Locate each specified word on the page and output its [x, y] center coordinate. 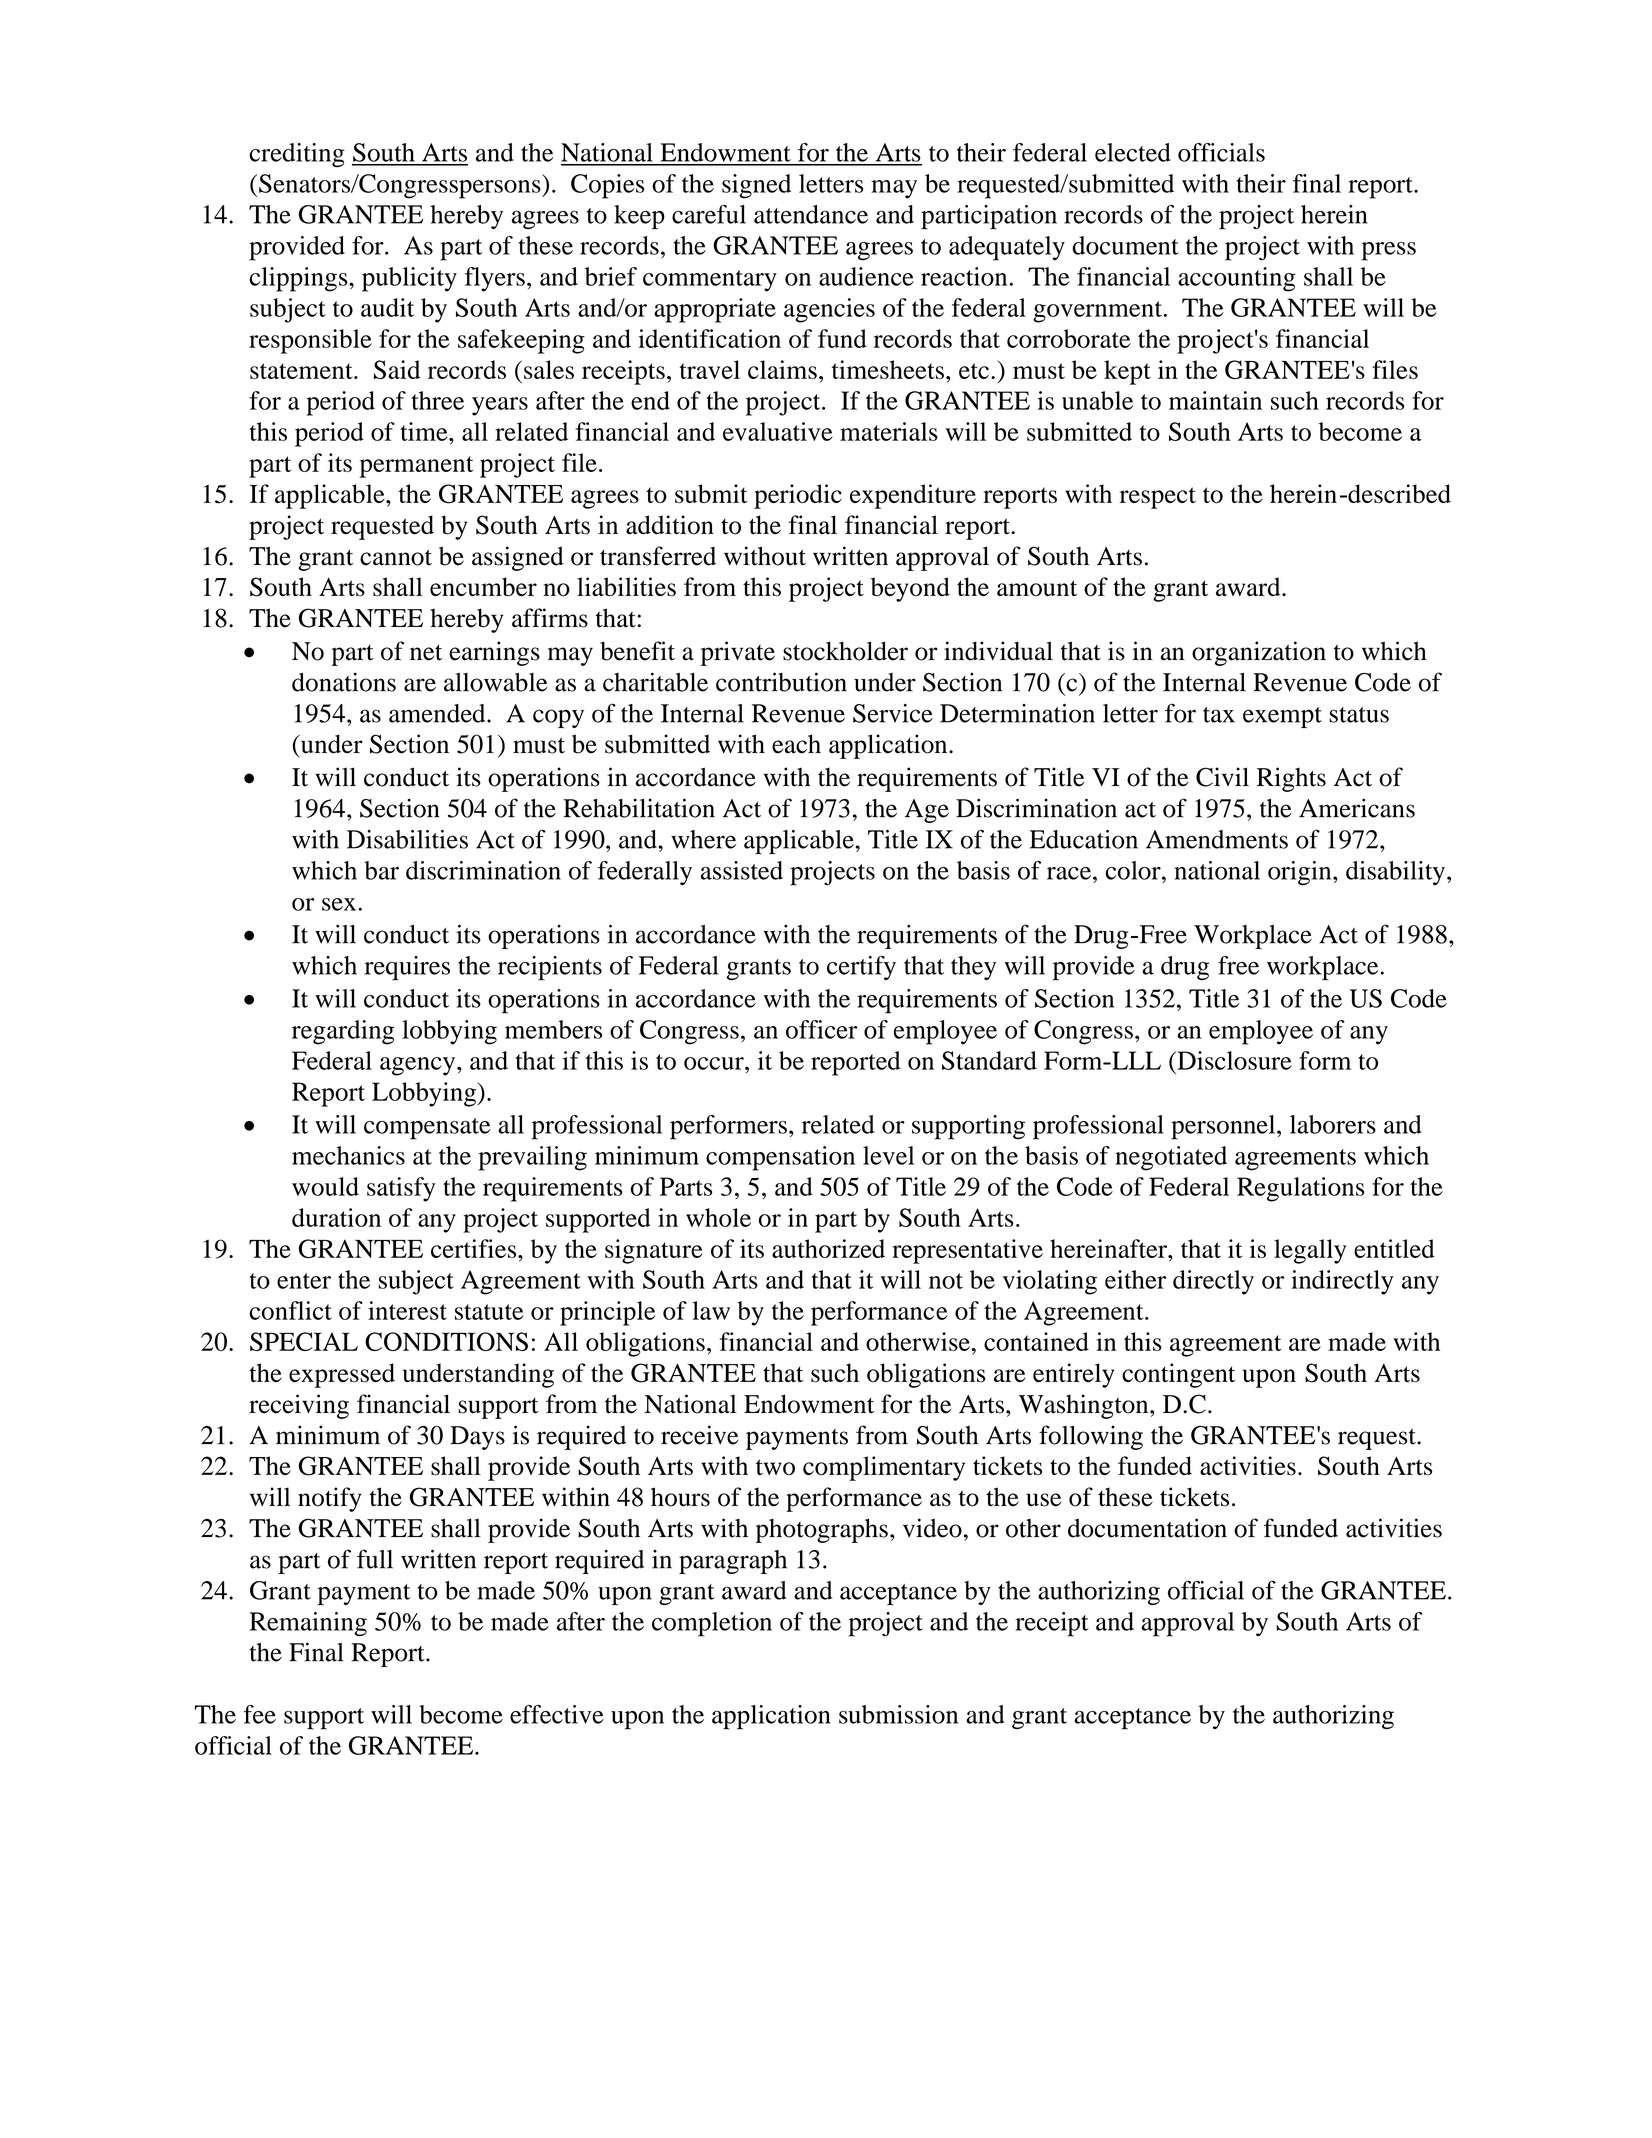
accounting [1237, 279]
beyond [910, 589]
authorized [828, 1248]
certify [861, 968]
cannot [396, 558]
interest [407, 1310]
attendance [811, 214]
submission [898, 1714]
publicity [409, 279]
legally [1310, 1251]
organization [1259, 653]
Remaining [308, 1624]
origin [1301, 873]
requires [407, 968]
